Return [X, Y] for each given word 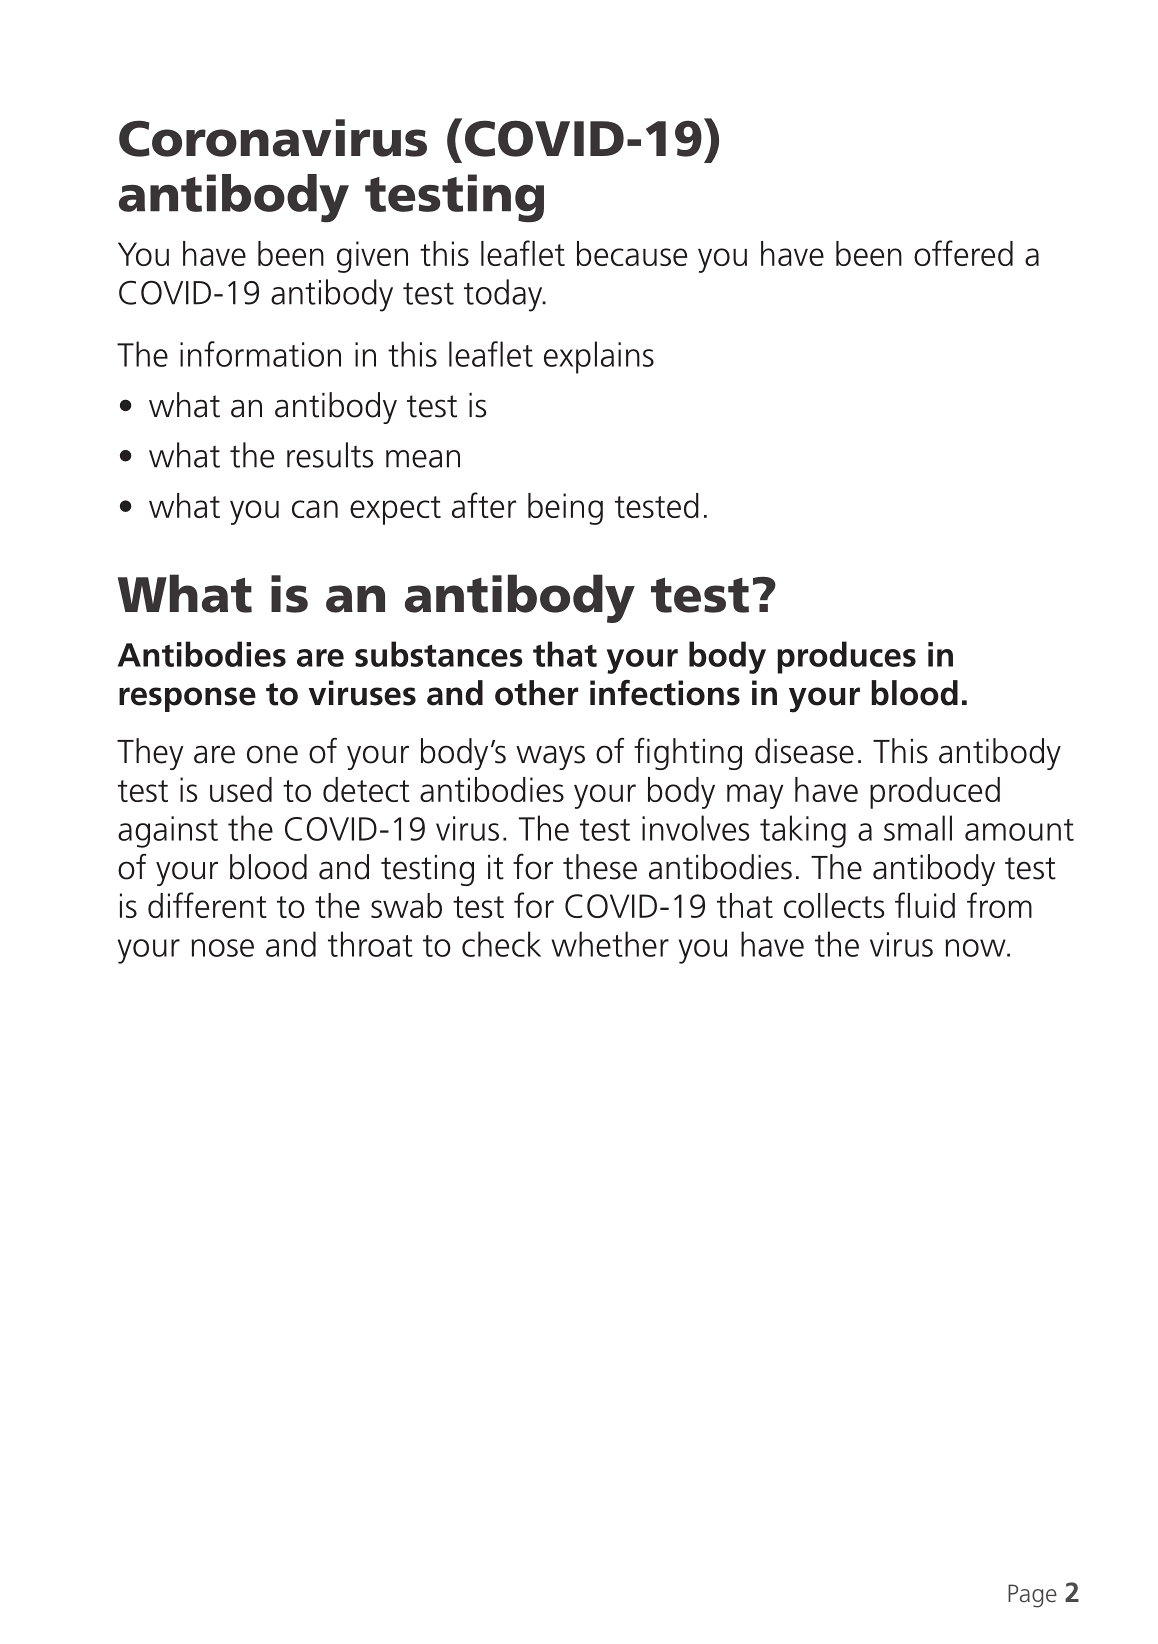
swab [406, 905]
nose [222, 948]
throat [370, 944]
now [976, 948]
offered [963, 253]
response [187, 699]
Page [1032, 1596]
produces [847, 657]
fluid [925, 905]
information [260, 354]
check [501, 944]
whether [610, 944]
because [632, 253]
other [536, 693]
